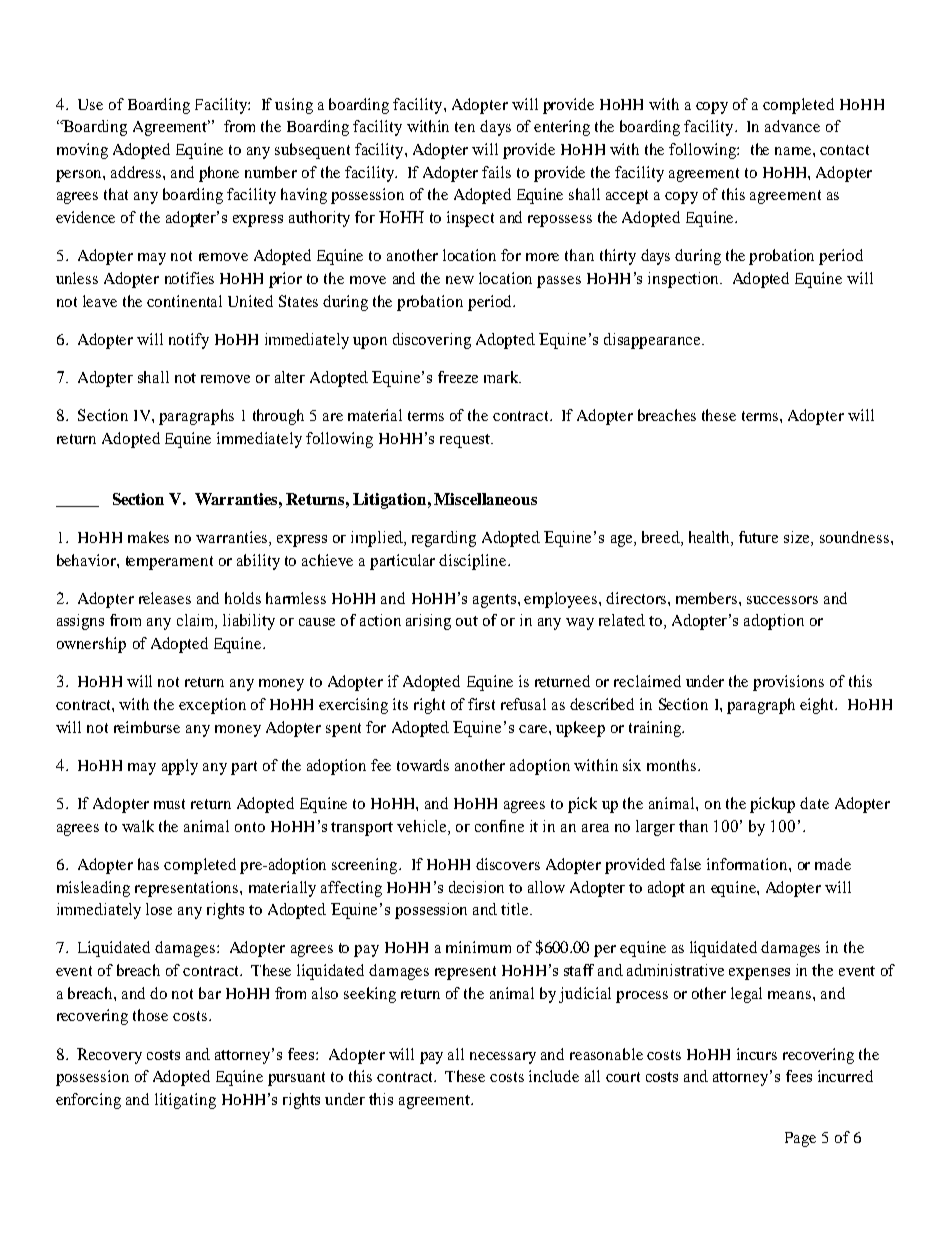  I want to click on ten, so click(465, 127).
